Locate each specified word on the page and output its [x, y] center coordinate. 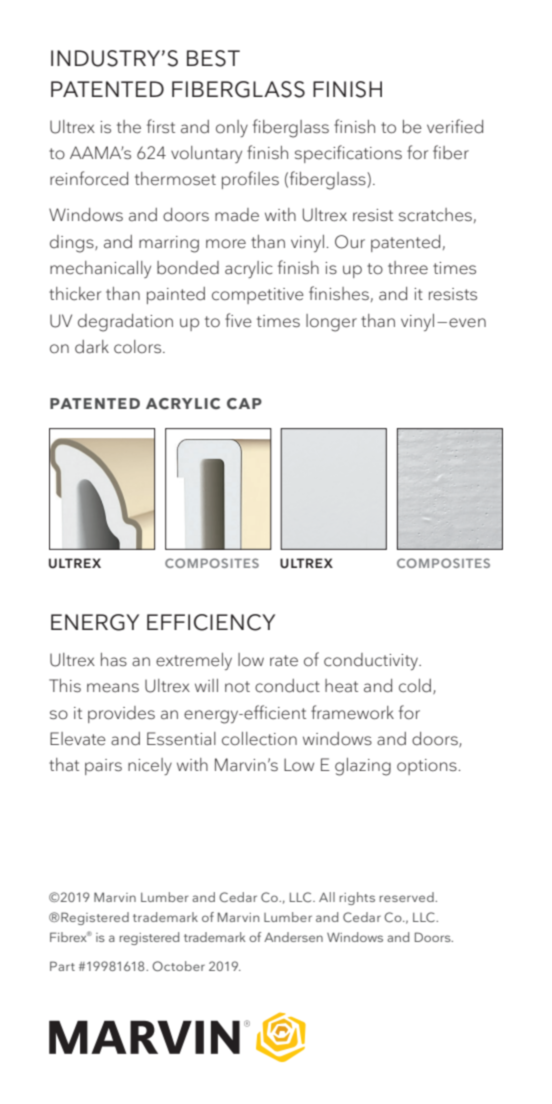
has [114, 660]
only [232, 128]
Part [62, 966]
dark [92, 347]
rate [284, 661]
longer [331, 323]
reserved [408, 897]
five [238, 320]
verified [455, 126]
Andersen [293, 937]
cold [415, 686]
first [161, 126]
